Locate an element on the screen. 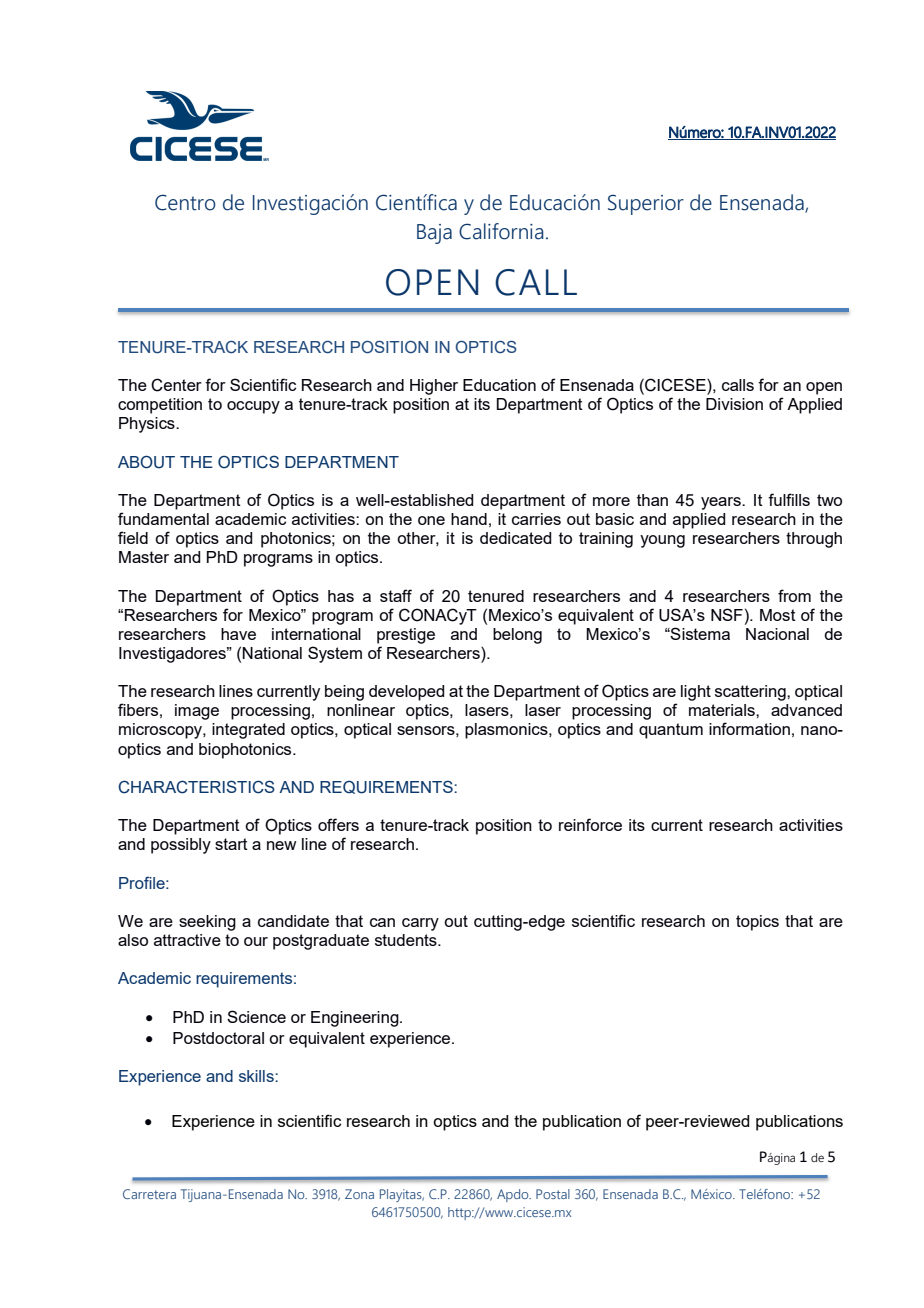 This screenshot has height=1308, width=924. topics is located at coordinates (757, 923).
